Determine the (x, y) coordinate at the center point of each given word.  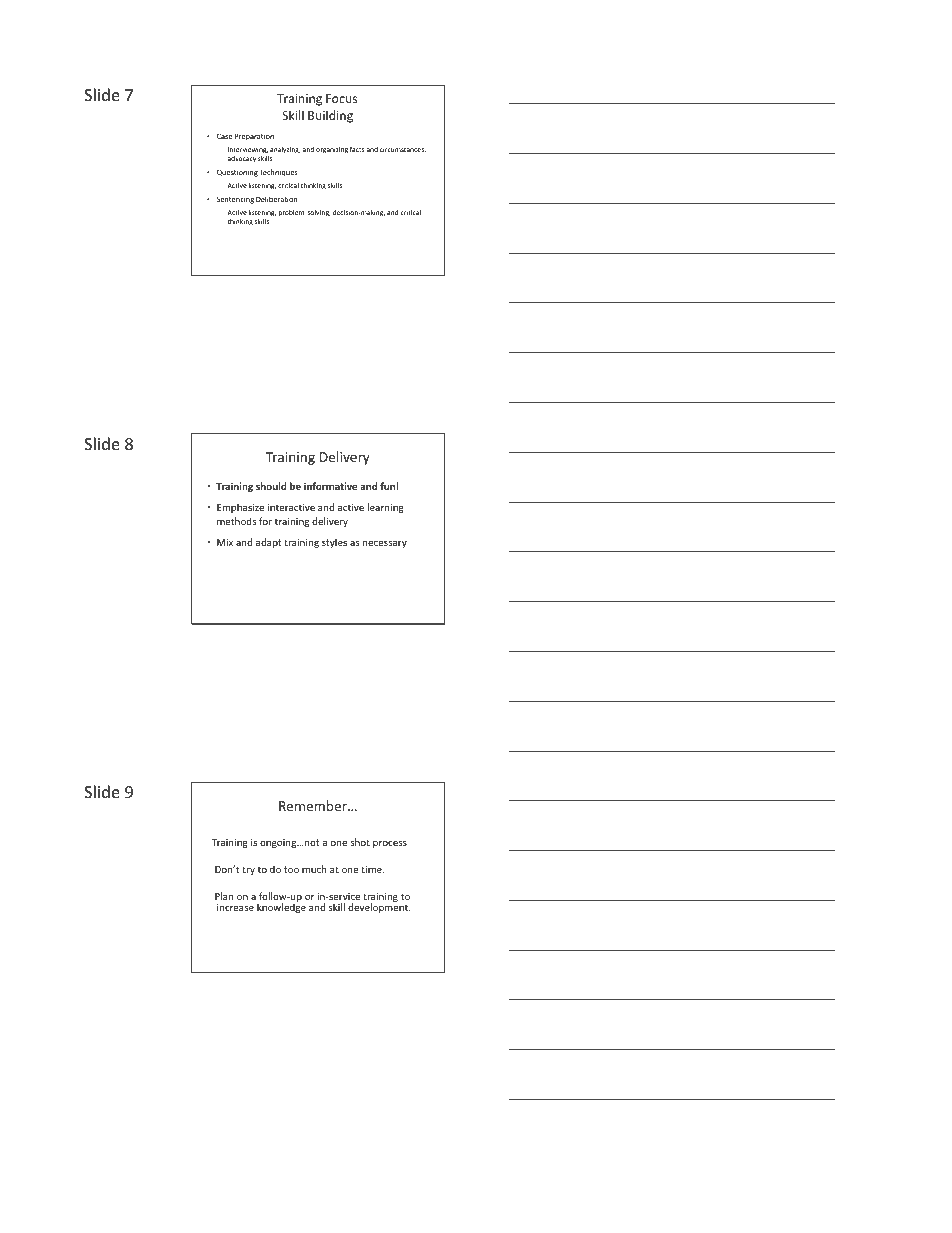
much (314, 869)
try (248, 870)
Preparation (254, 137)
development (379, 907)
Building (330, 116)
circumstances (403, 150)
